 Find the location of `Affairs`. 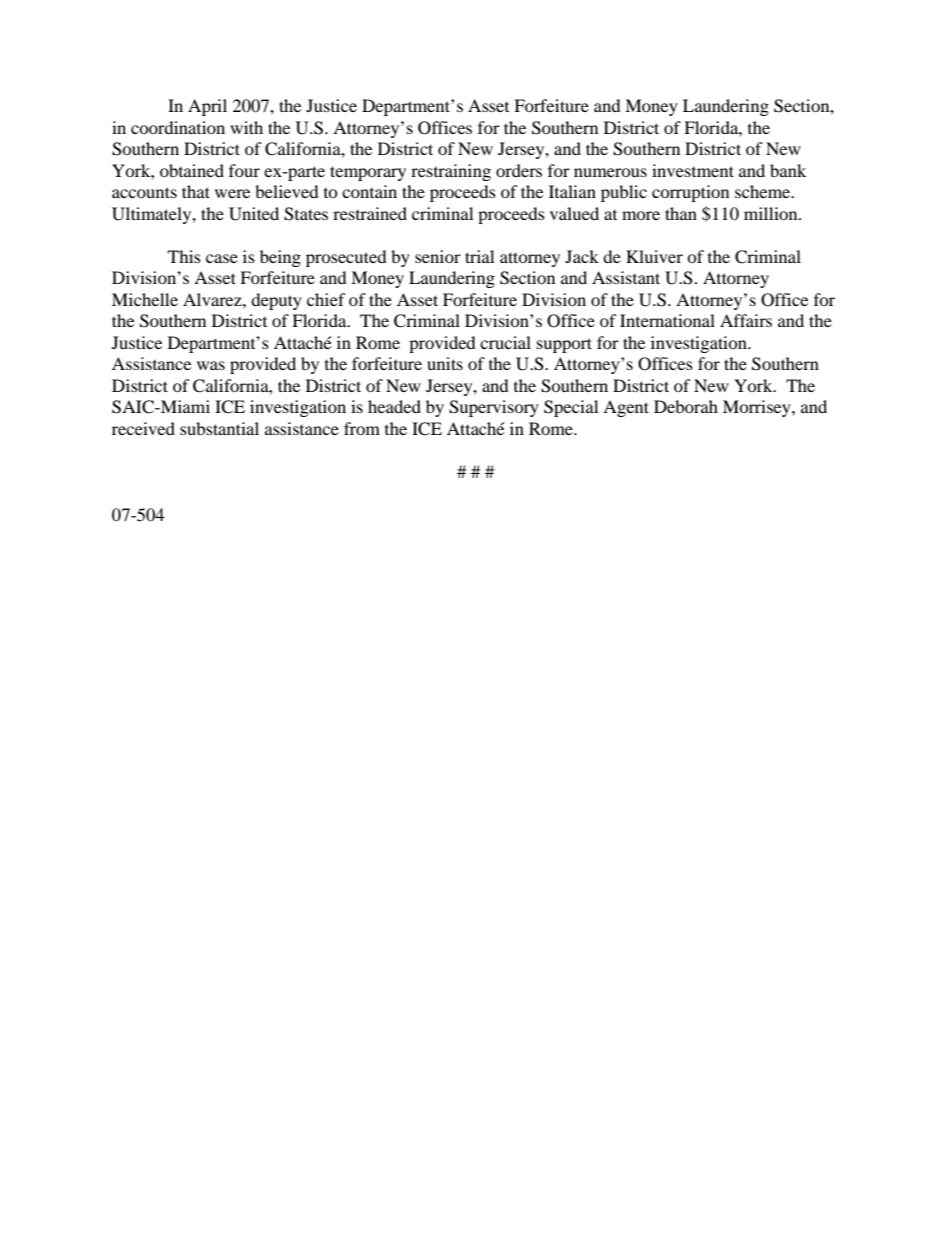

Affairs is located at coordinates (746, 320).
